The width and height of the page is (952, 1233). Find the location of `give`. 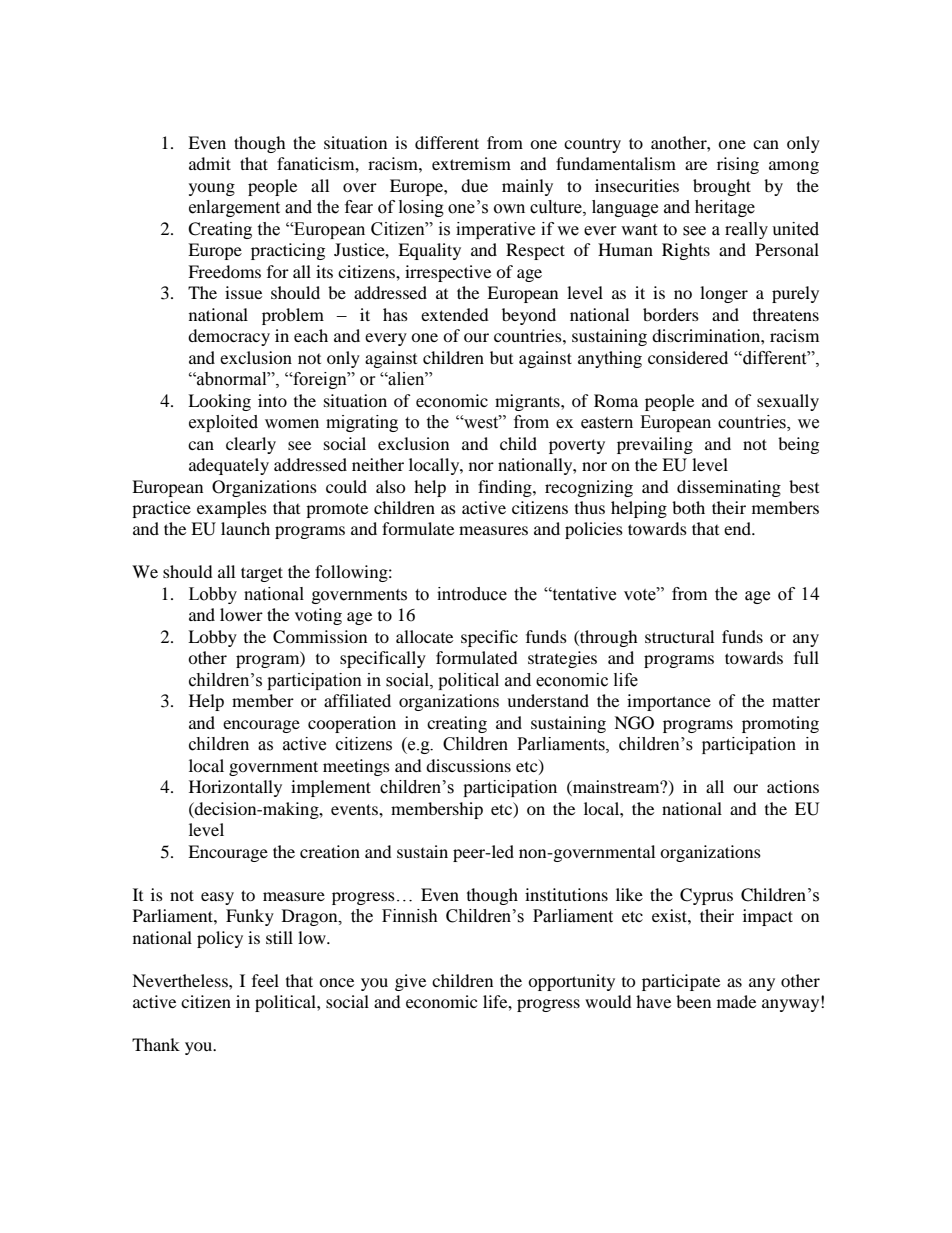

give is located at coordinates (410, 982).
